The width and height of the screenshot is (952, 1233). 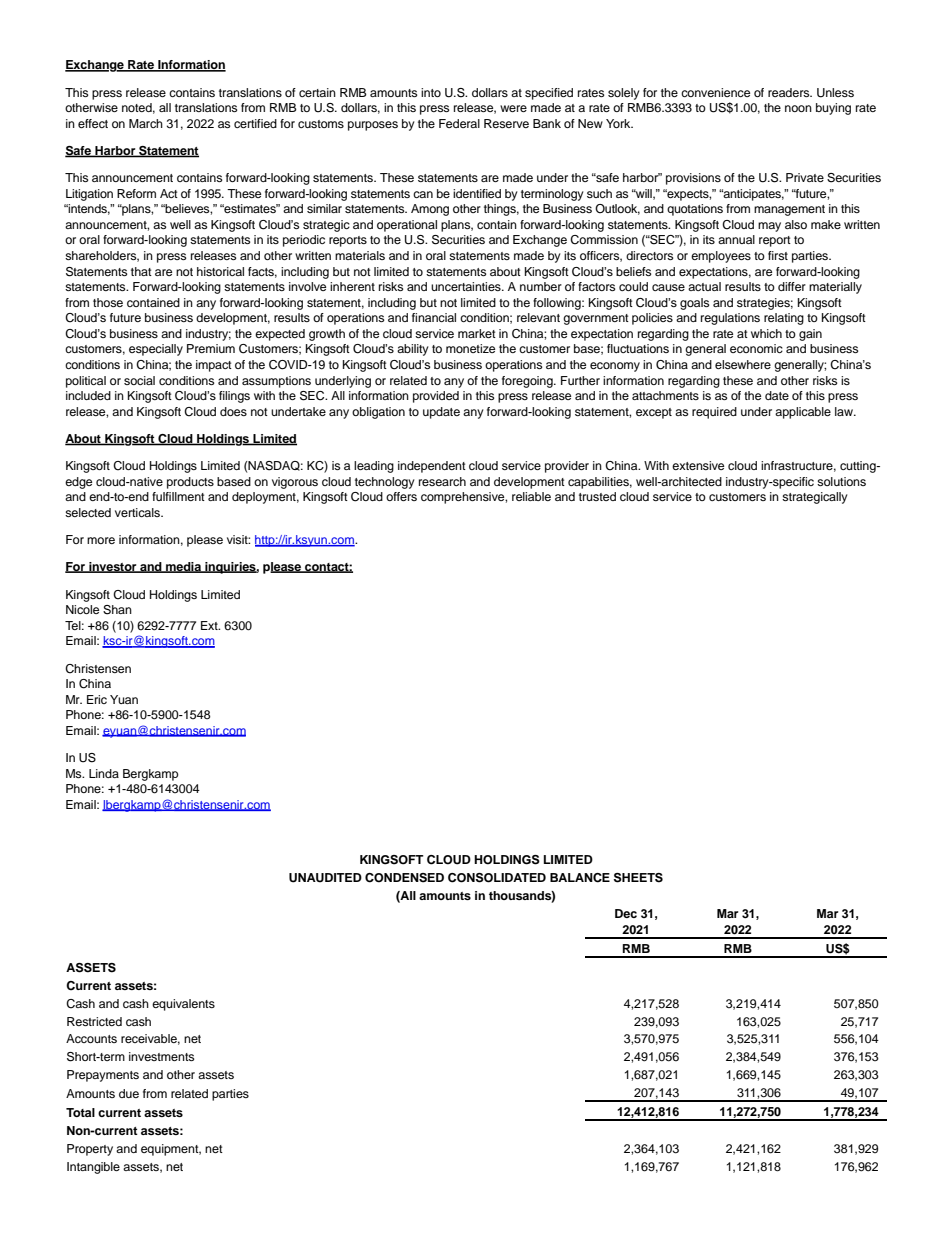 I want to click on CONDENSED, so click(x=404, y=878).
